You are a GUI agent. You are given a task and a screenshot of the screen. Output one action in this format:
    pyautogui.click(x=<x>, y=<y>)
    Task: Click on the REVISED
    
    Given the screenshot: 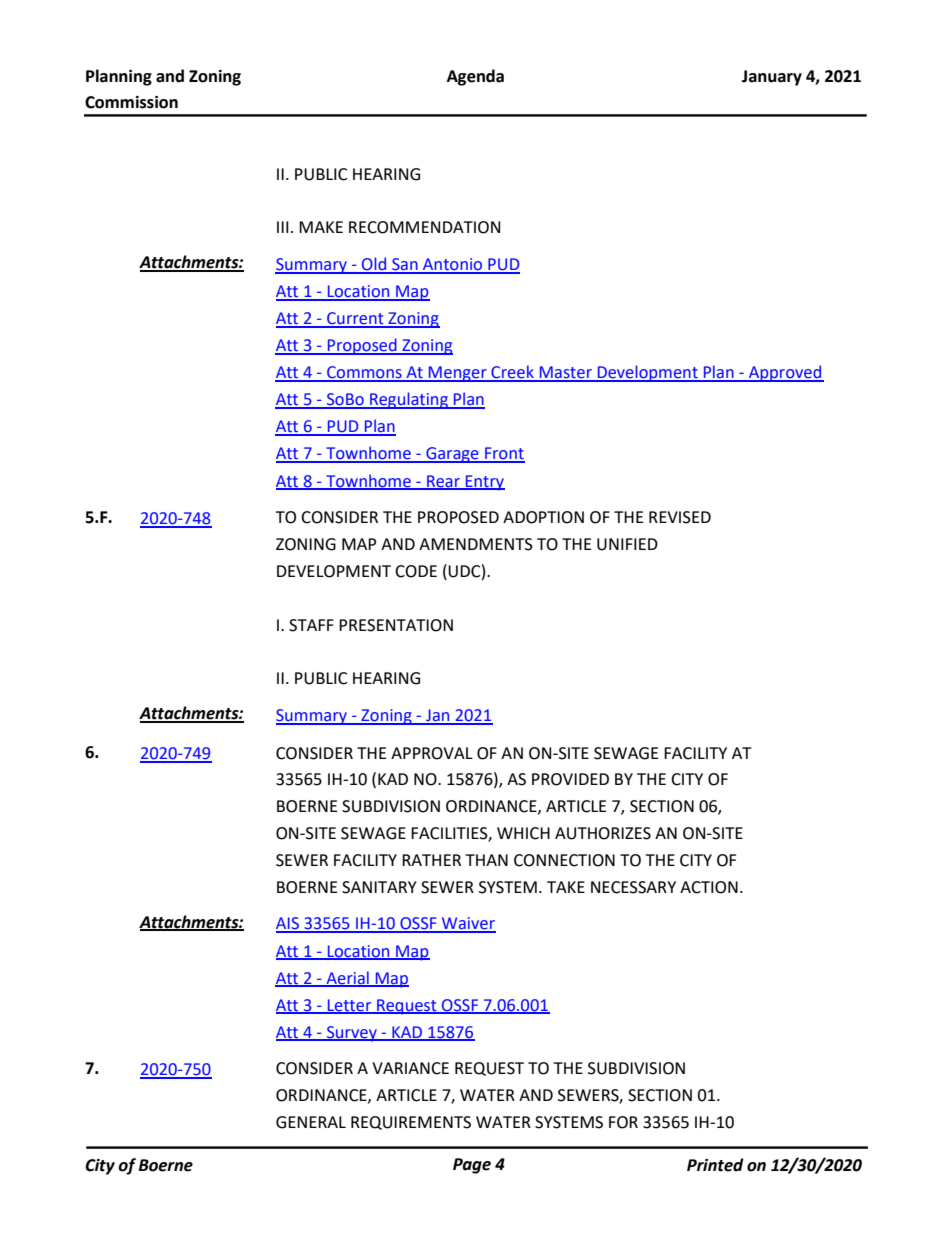 What is the action you would take?
    pyautogui.click(x=680, y=517)
